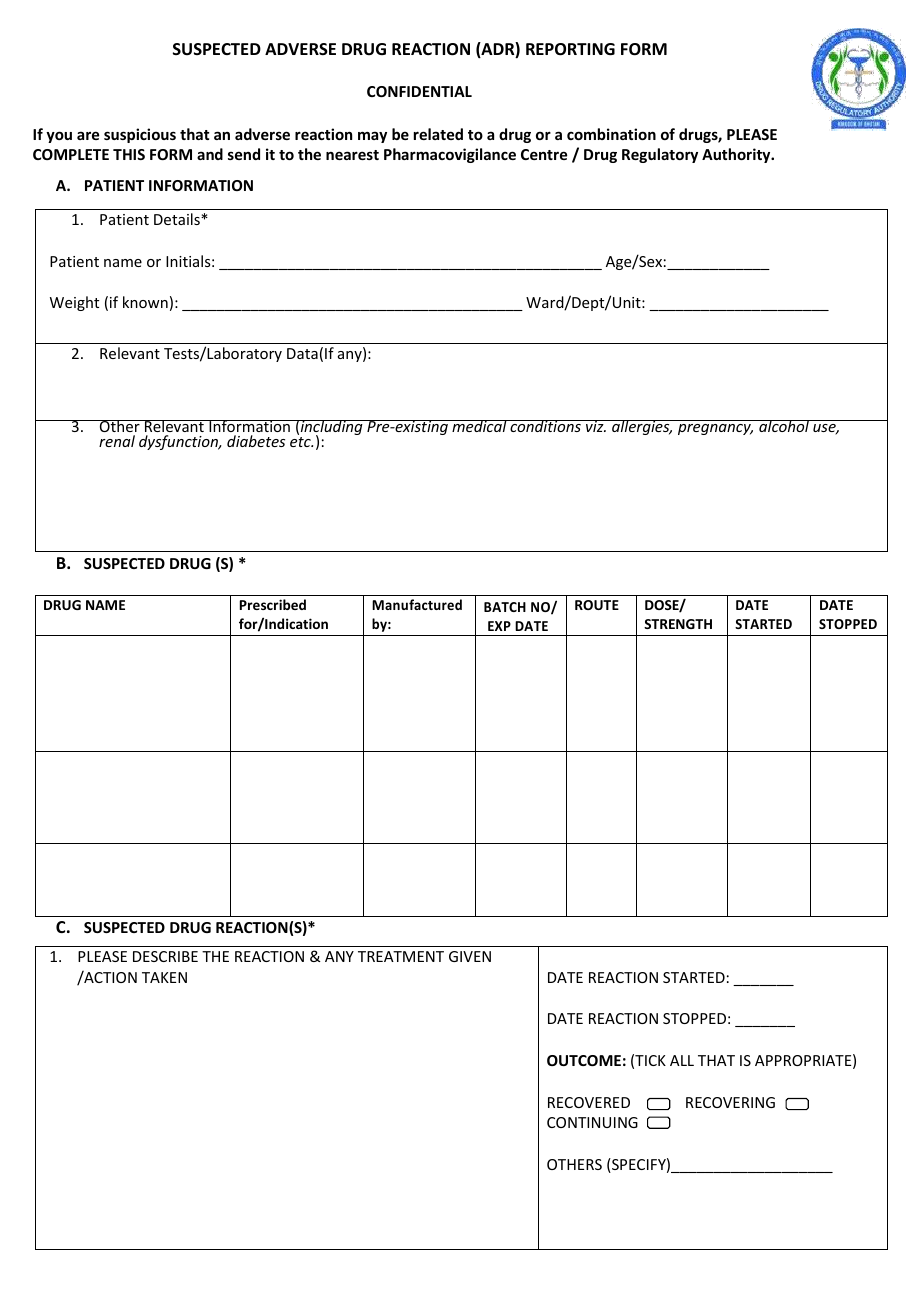 Image resolution: width=924 pixels, height=1309 pixels. What do you see at coordinates (417, 604) in the screenshot?
I see `Manufactured` at bounding box center [417, 604].
